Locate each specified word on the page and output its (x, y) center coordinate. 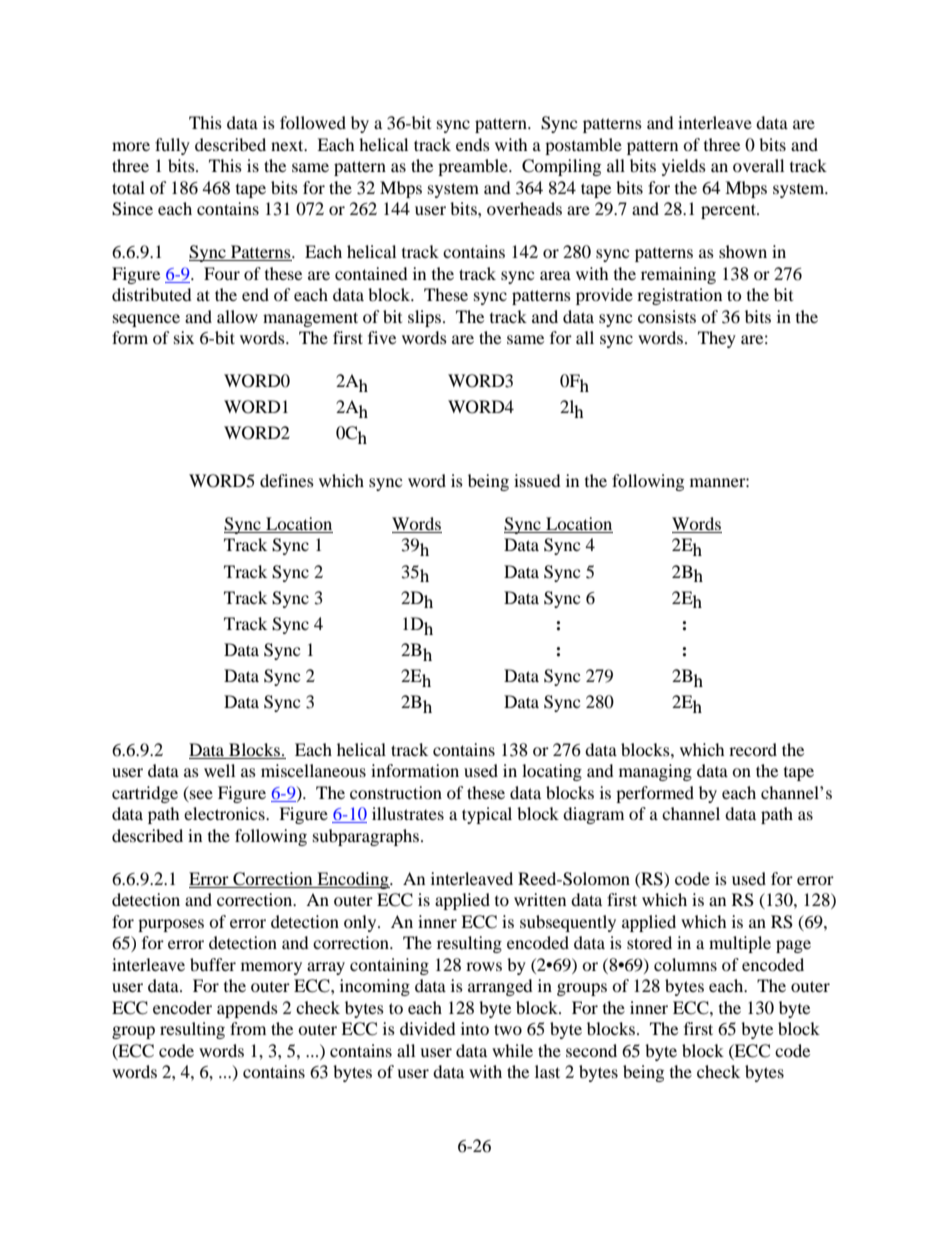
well (219, 770)
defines (287, 480)
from (248, 1028)
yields (684, 167)
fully (172, 146)
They (717, 339)
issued (537, 480)
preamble (474, 167)
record (753, 749)
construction (396, 792)
